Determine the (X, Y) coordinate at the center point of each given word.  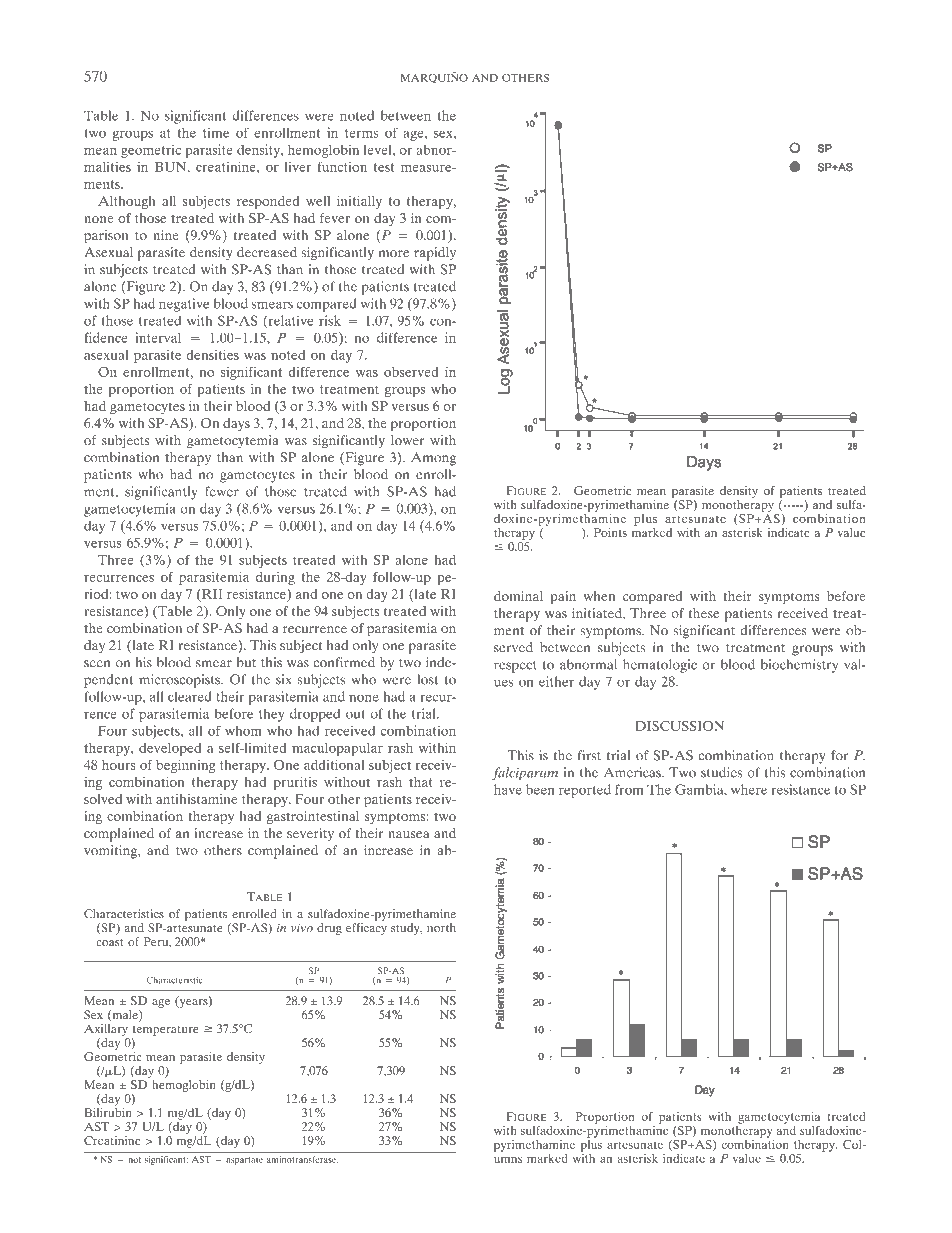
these (703, 613)
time (216, 132)
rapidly (435, 254)
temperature (166, 1030)
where (749, 789)
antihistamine (196, 799)
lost (428, 679)
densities (213, 354)
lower (407, 440)
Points (610, 532)
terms (361, 133)
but (246, 662)
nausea (408, 834)
